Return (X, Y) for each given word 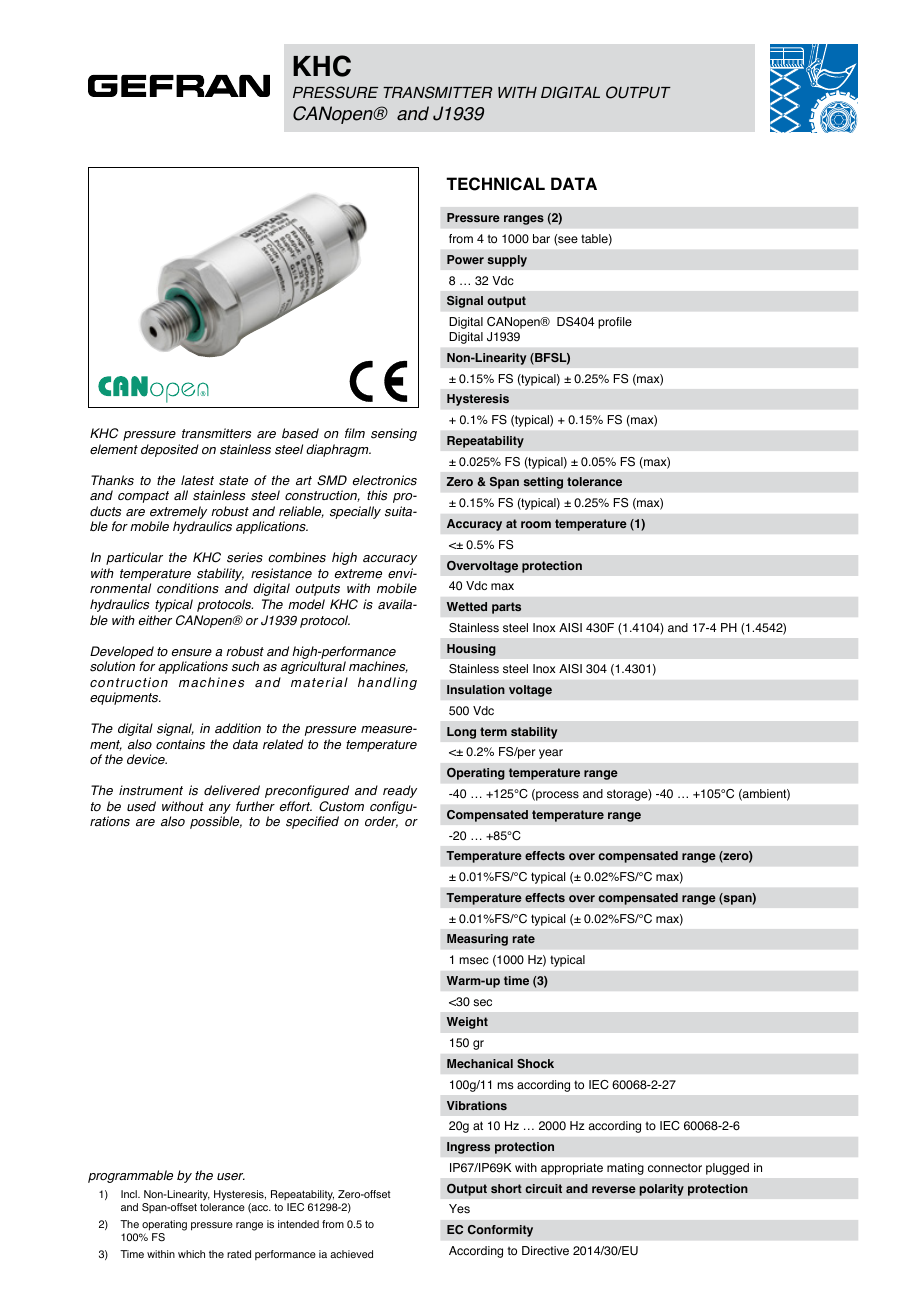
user (231, 1177)
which (191, 1254)
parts (506, 608)
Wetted (467, 606)
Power (465, 259)
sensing (394, 434)
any (221, 810)
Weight (467, 1023)
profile (615, 323)
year (551, 754)
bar (541, 238)
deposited (170, 450)
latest (197, 480)
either (155, 620)
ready (400, 791)
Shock (535, 1063)
